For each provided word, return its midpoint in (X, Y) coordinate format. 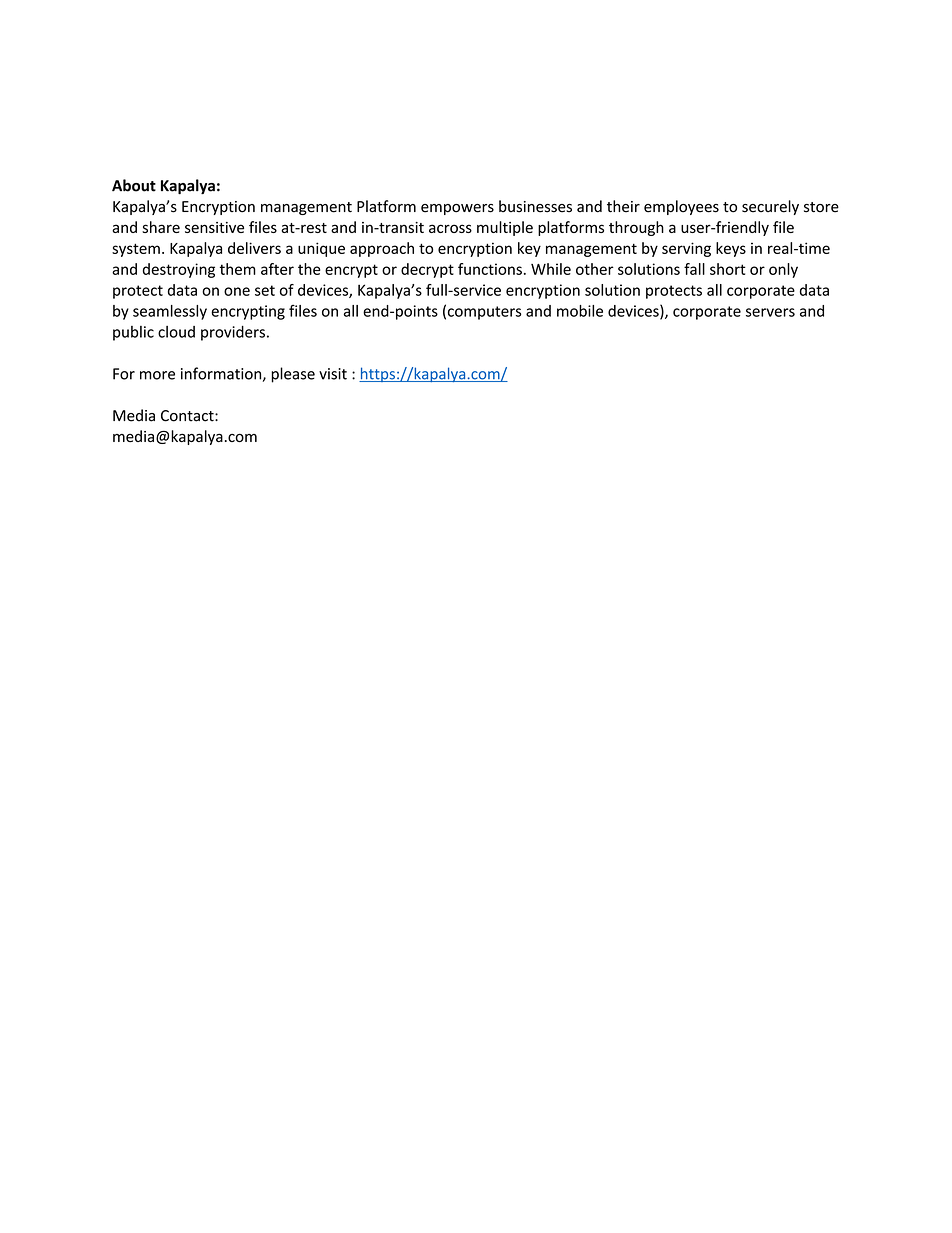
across (450, 228)
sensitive (214, 227)
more (157, 375)
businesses (535, 206)
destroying (179, 270)
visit (333, 374)
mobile (580, 311)
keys (731, 249)
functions (490, 269)
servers (770, 312)
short (728, 269)
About (134, 185)
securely (770, 207)
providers (233, 333)
